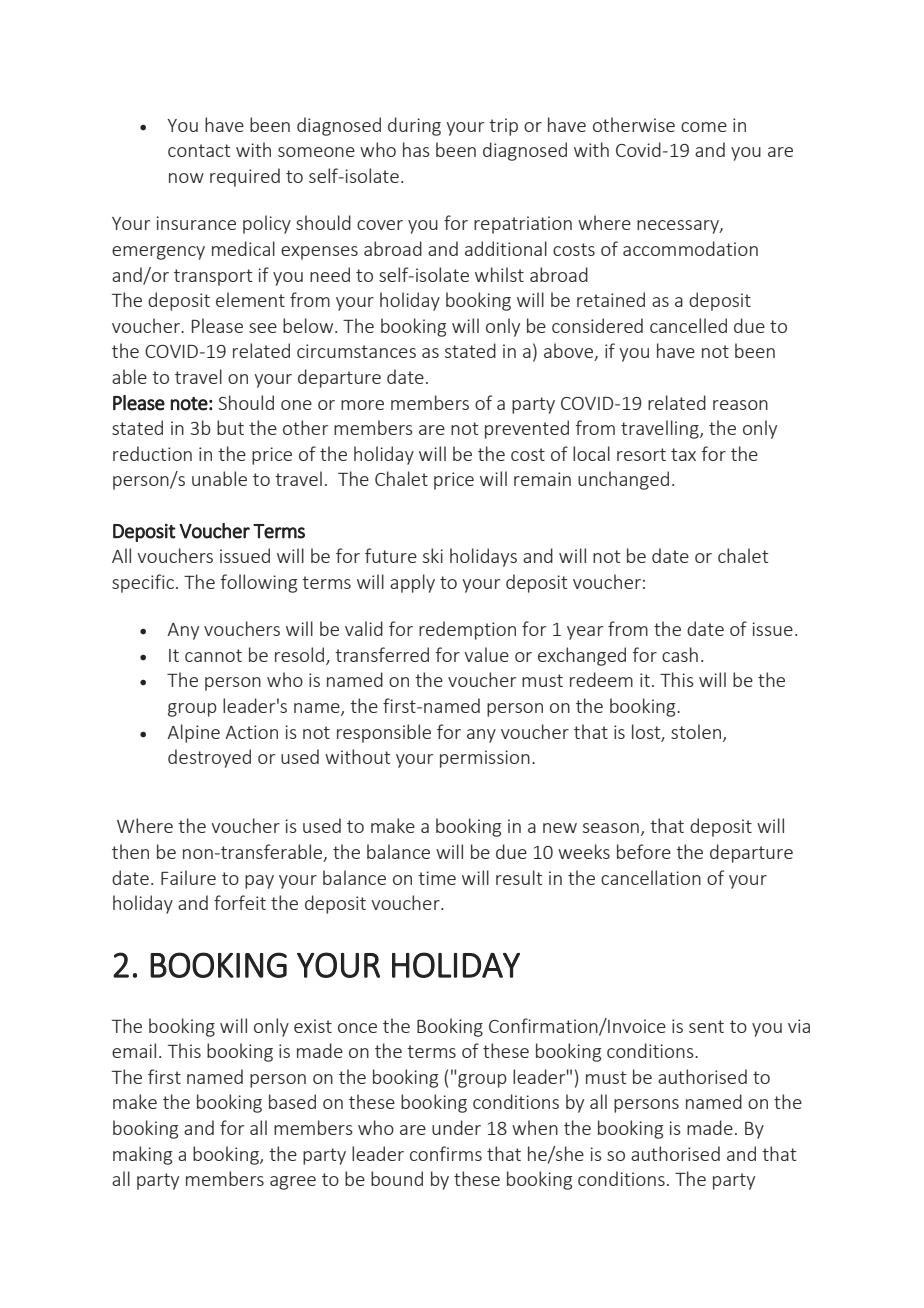 Image resolution: width=924 pixels, height=1308 pixels. Describe the element at coordinates (704, 127) in the document. I see `come` at that location.
